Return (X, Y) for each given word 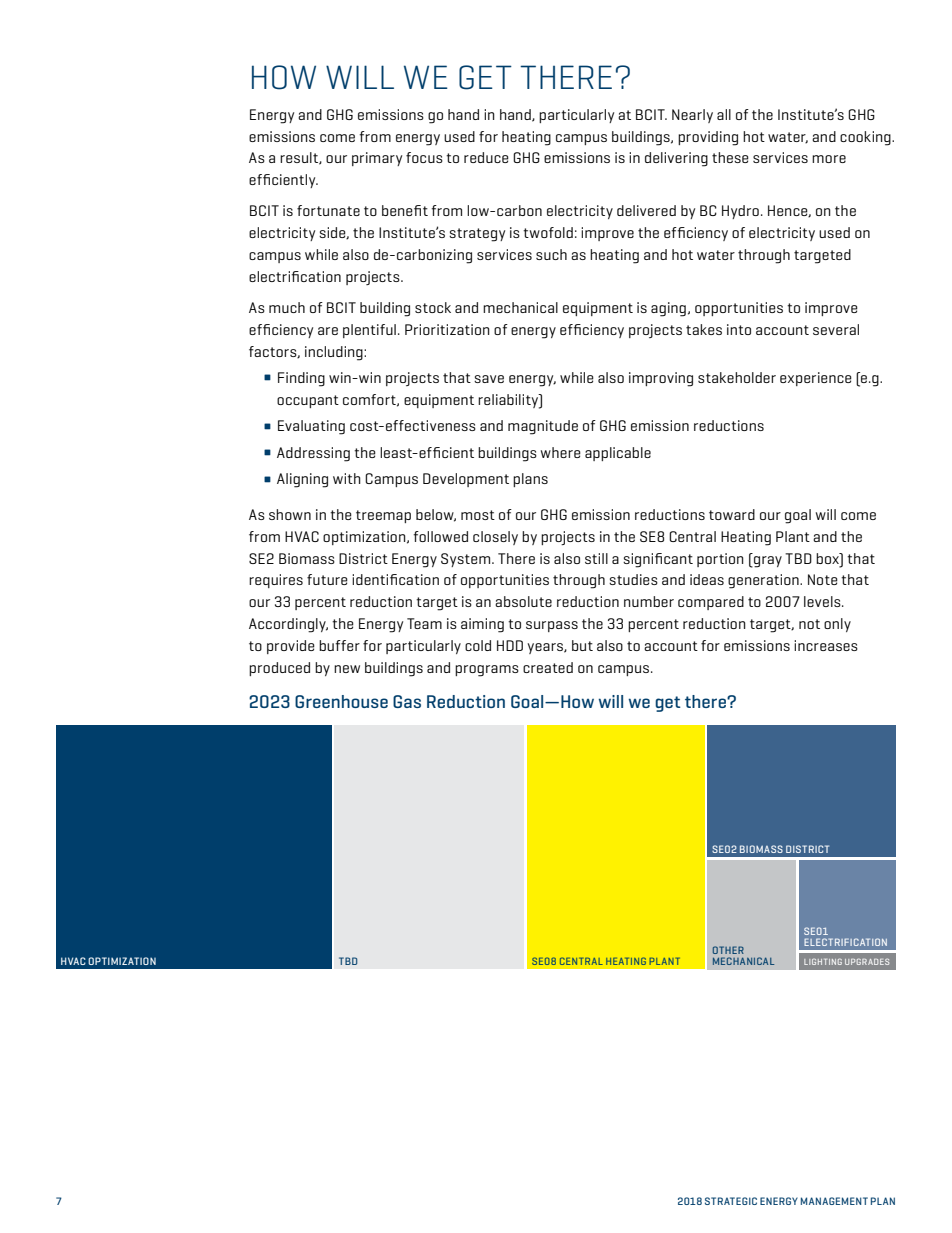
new (347, 669)
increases (826, 645)
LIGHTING (823, 961)
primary (377, 159)
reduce (486, 157)
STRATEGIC (731, 1201)
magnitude (543, 427)
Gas (407, 701)
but (582, 645)
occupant (308, 401)
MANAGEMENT (834, 1201)
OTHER (728, 950)
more (829, 159)
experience (816, 379)
